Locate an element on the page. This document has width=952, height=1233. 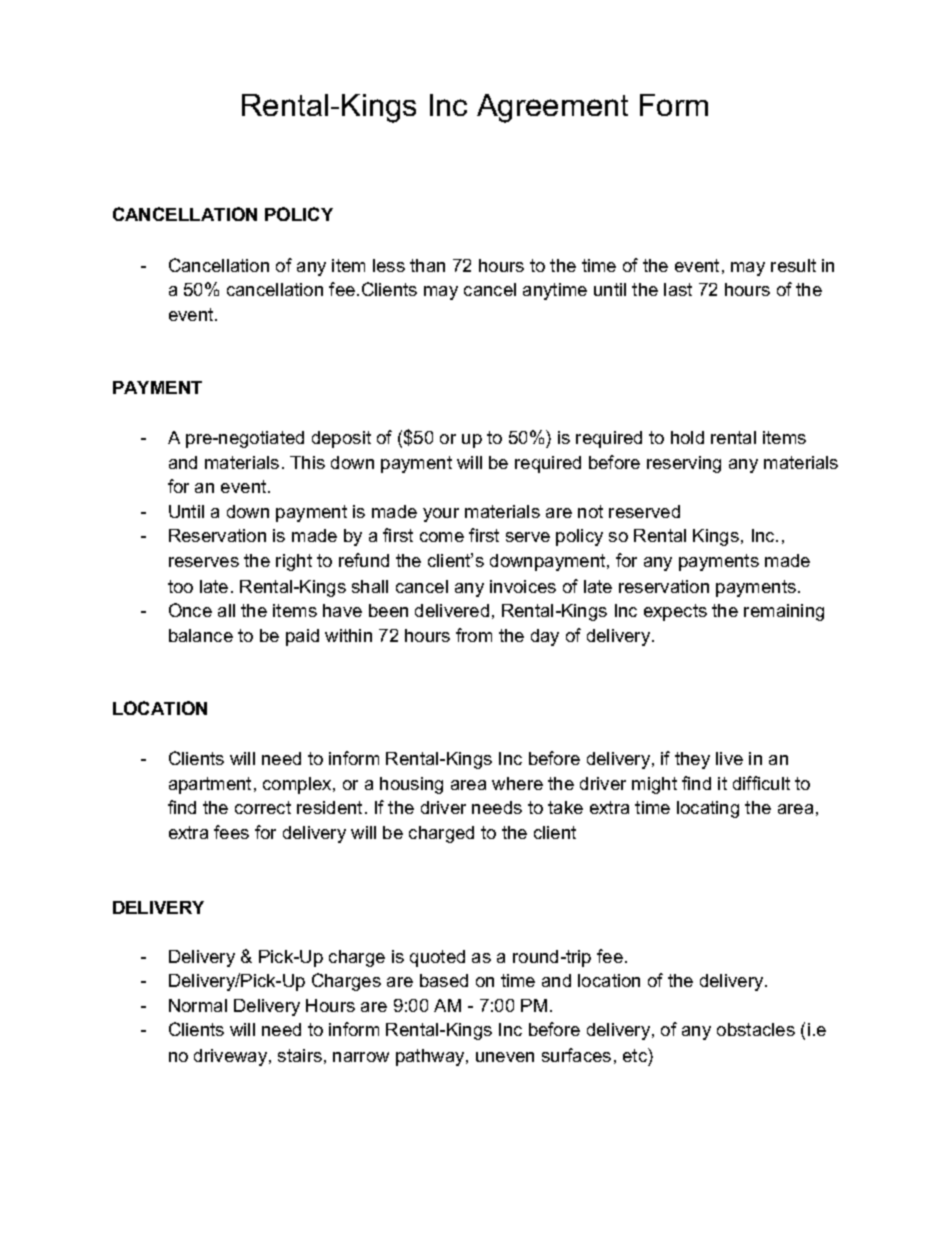
Agreement is located at coordinates (552, 108).
